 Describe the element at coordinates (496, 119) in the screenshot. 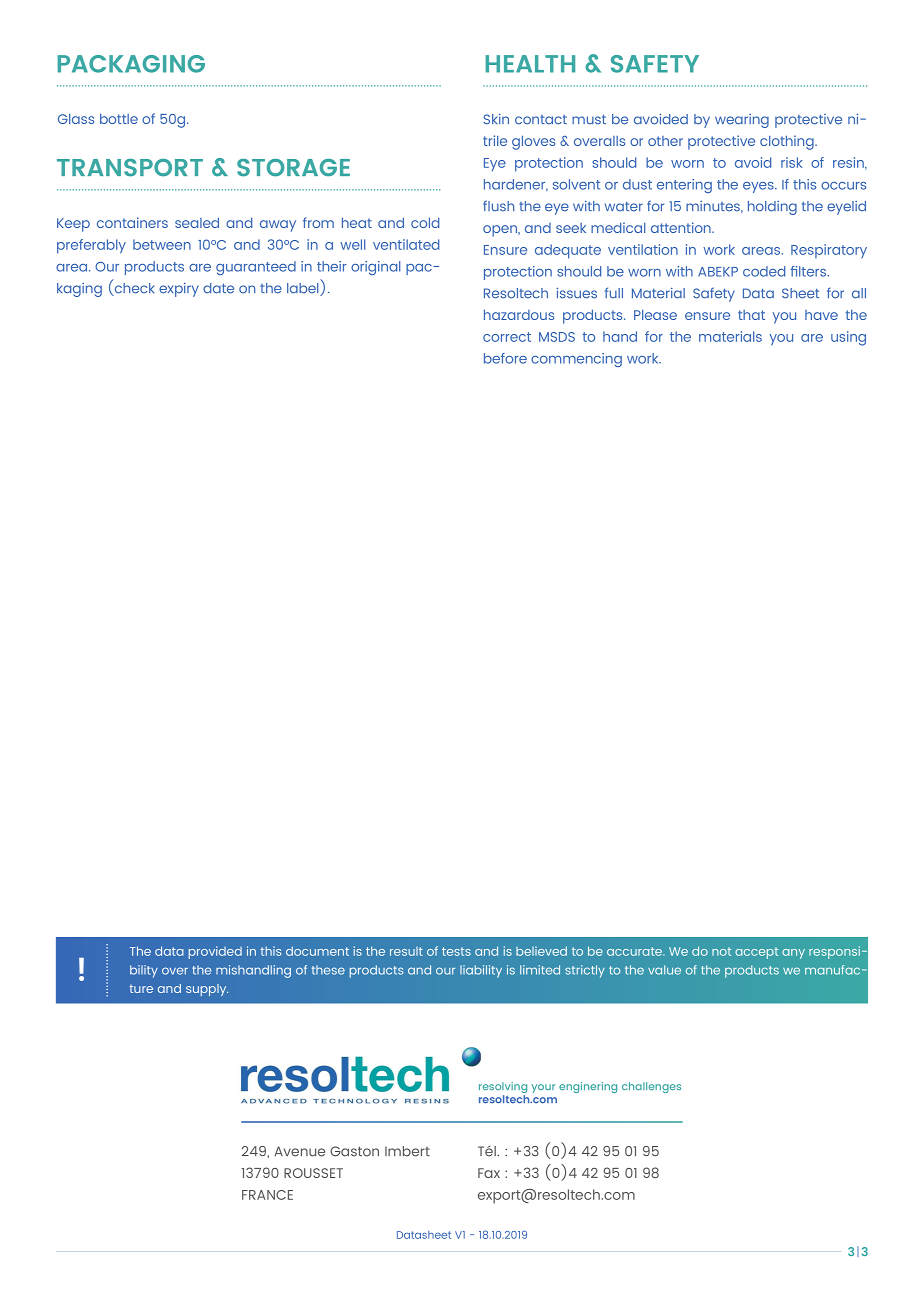

I see `Skin` at that location.
